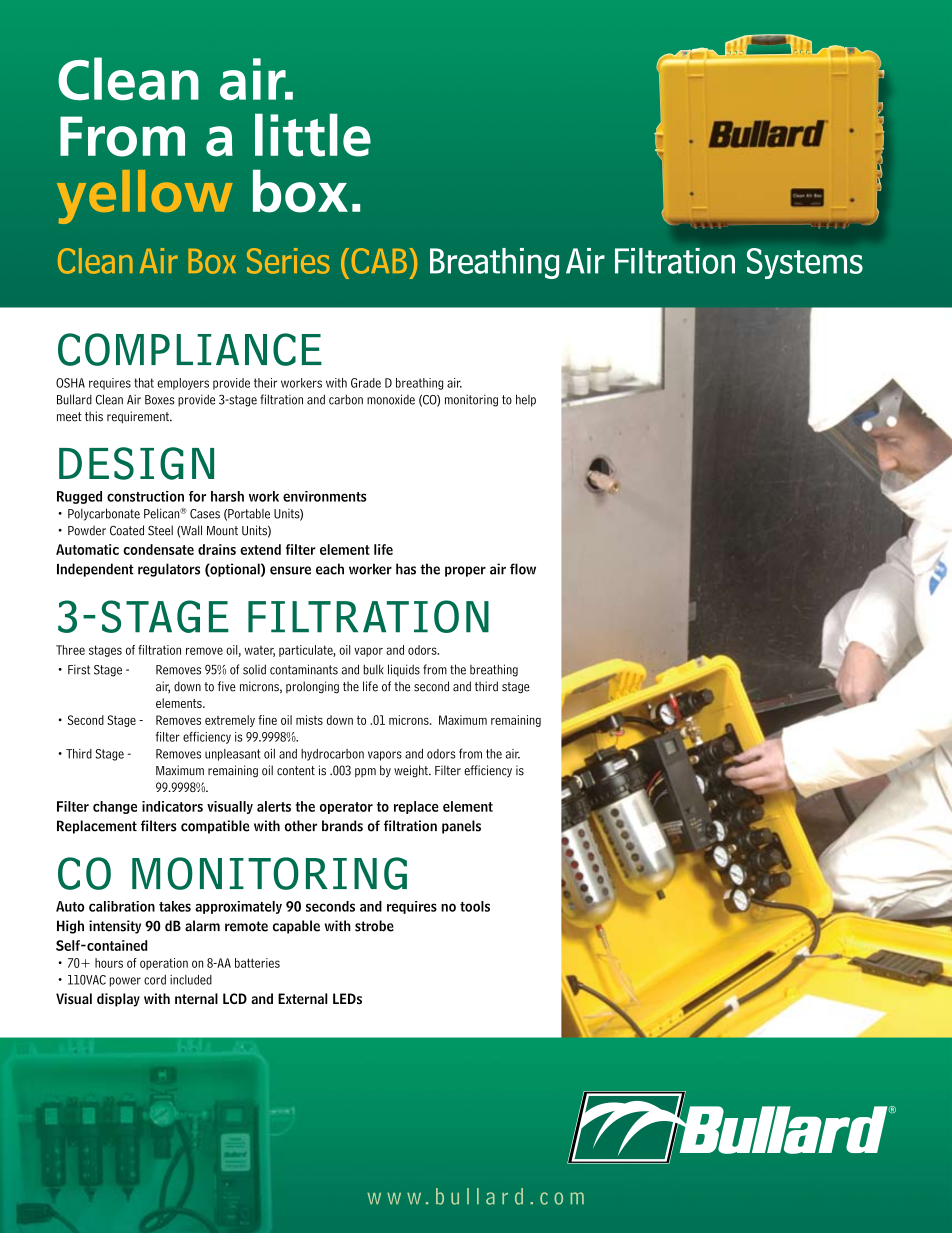  What do you see at coordinates (526, 400) in the document?
I see `help` at bounding box center [526, 400].
